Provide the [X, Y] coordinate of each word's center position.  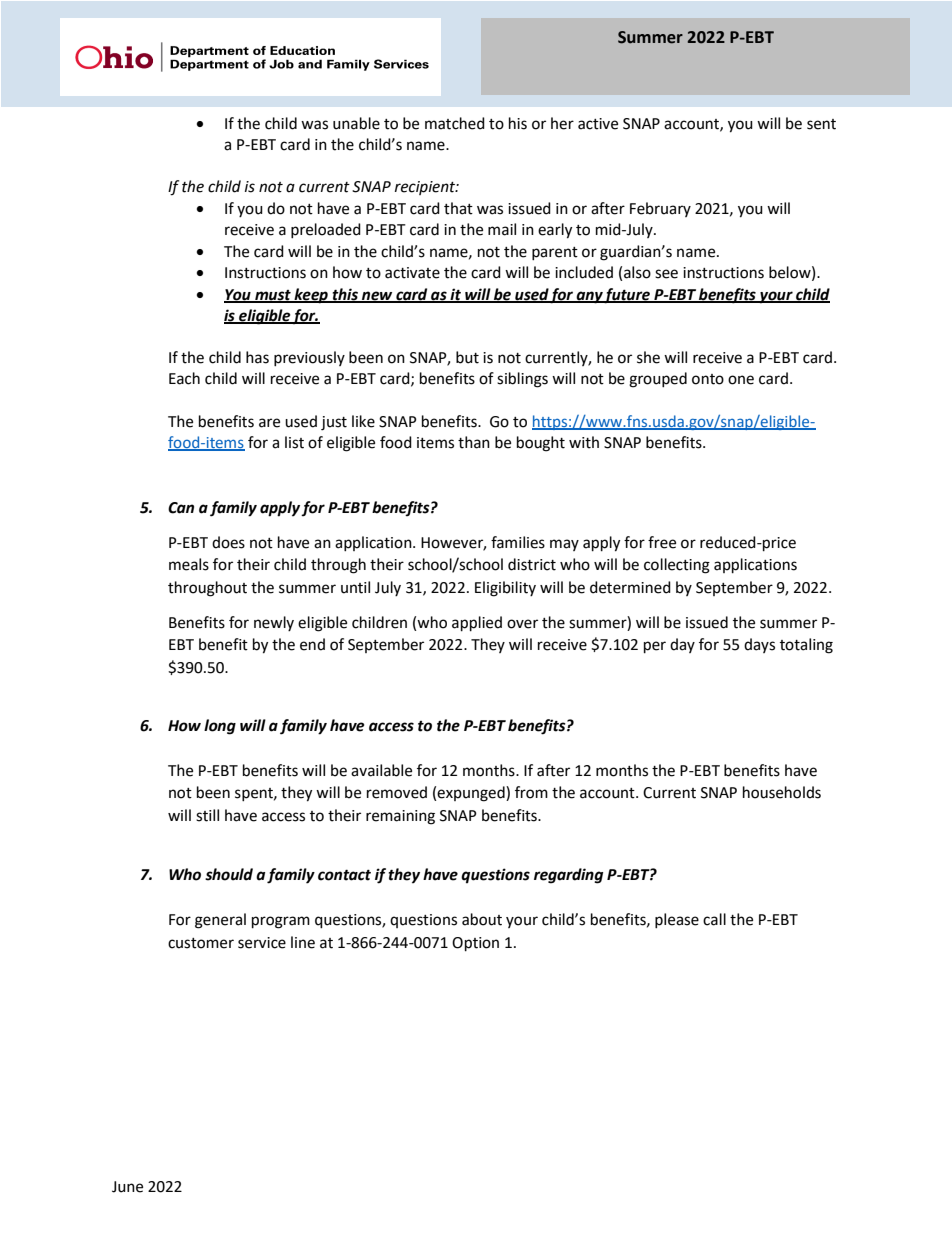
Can [181, 508]
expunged [472, 794]
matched [455, 123]
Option [475, 944]
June [127, 1187]
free [662, 542]
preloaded [326, 230]
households [782, 792]
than [474, 442]
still [207, 815]
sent [821, 124]
